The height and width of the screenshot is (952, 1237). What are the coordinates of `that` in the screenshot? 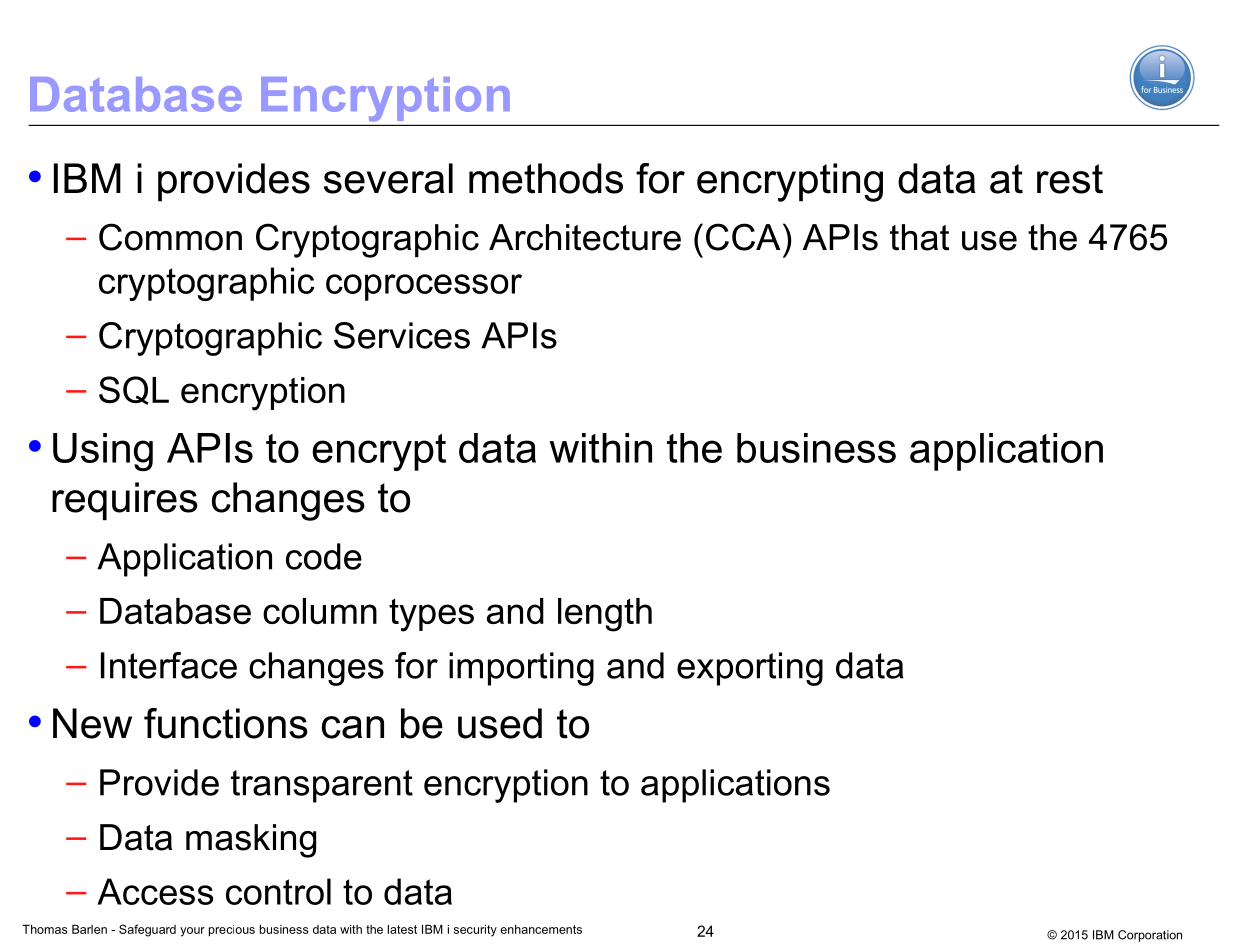 It's located at (919, 237).
